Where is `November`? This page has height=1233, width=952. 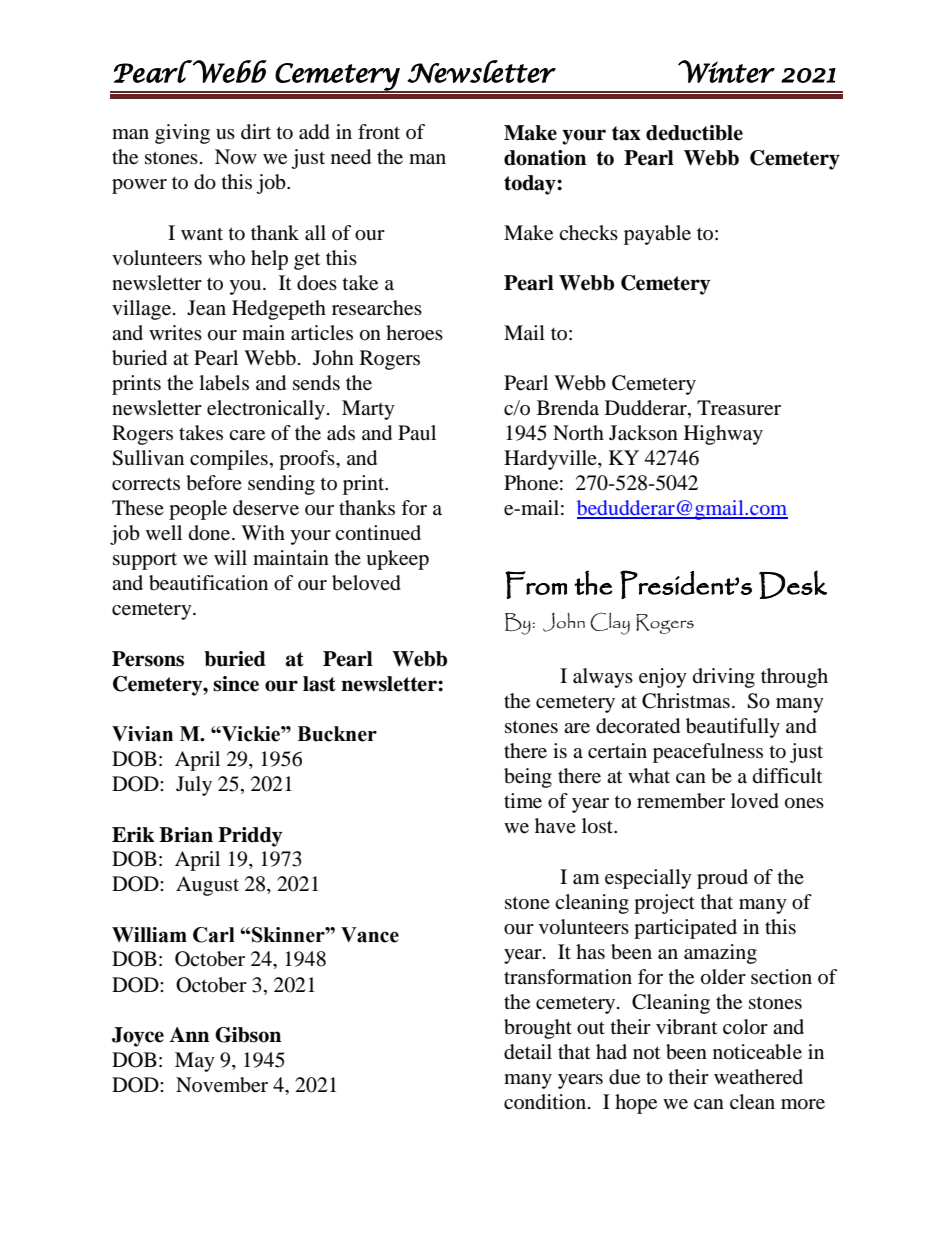
November is located at coordinates (222, 1085).
